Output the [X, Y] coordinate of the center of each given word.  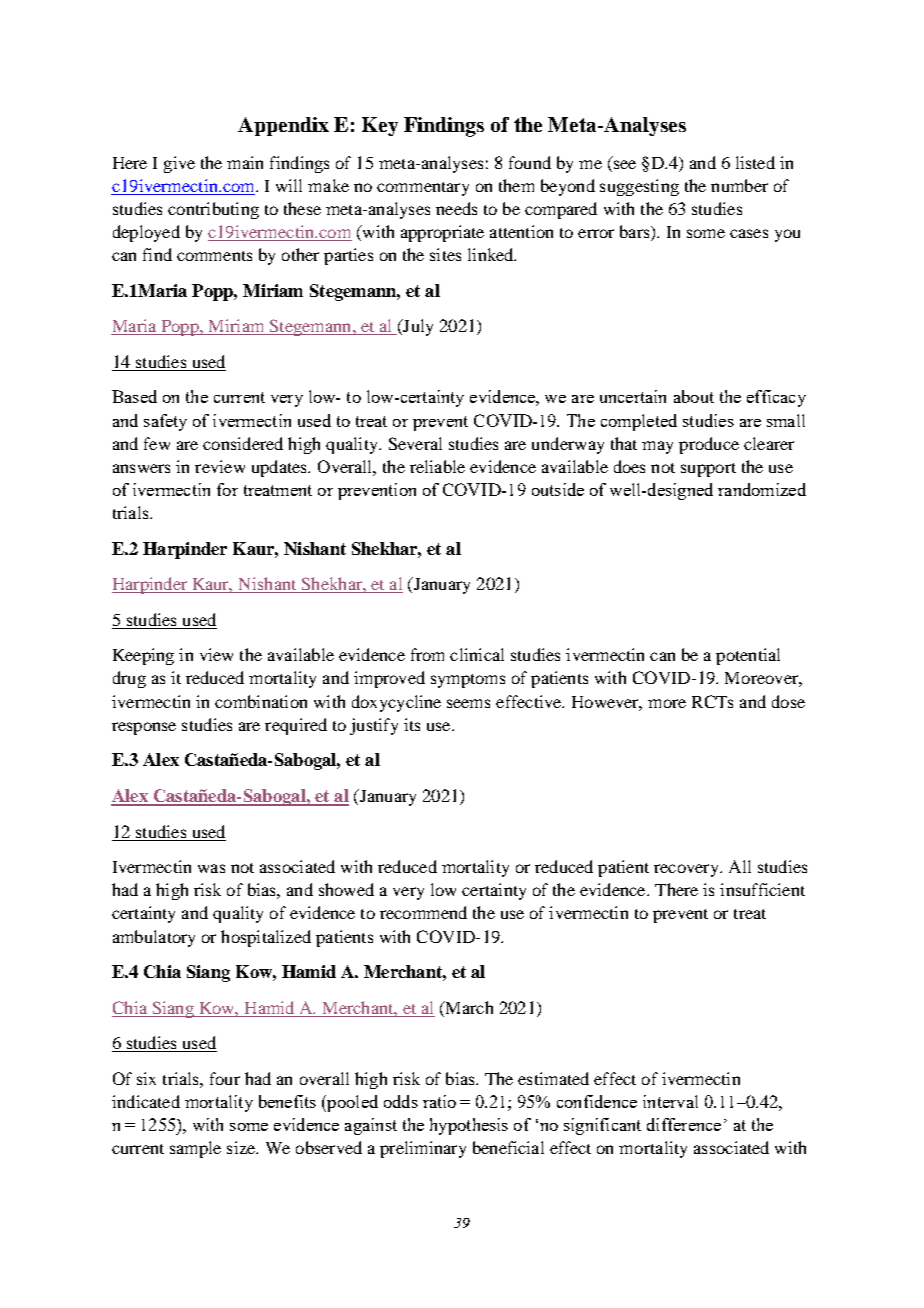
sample [195, 1149]
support [708, 470]
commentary [423, 189]
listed [755, 162]
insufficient [762, 889]
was [211, 868]
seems [468, 703]
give [179, 164]
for [227, 489]
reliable [437, 466]
